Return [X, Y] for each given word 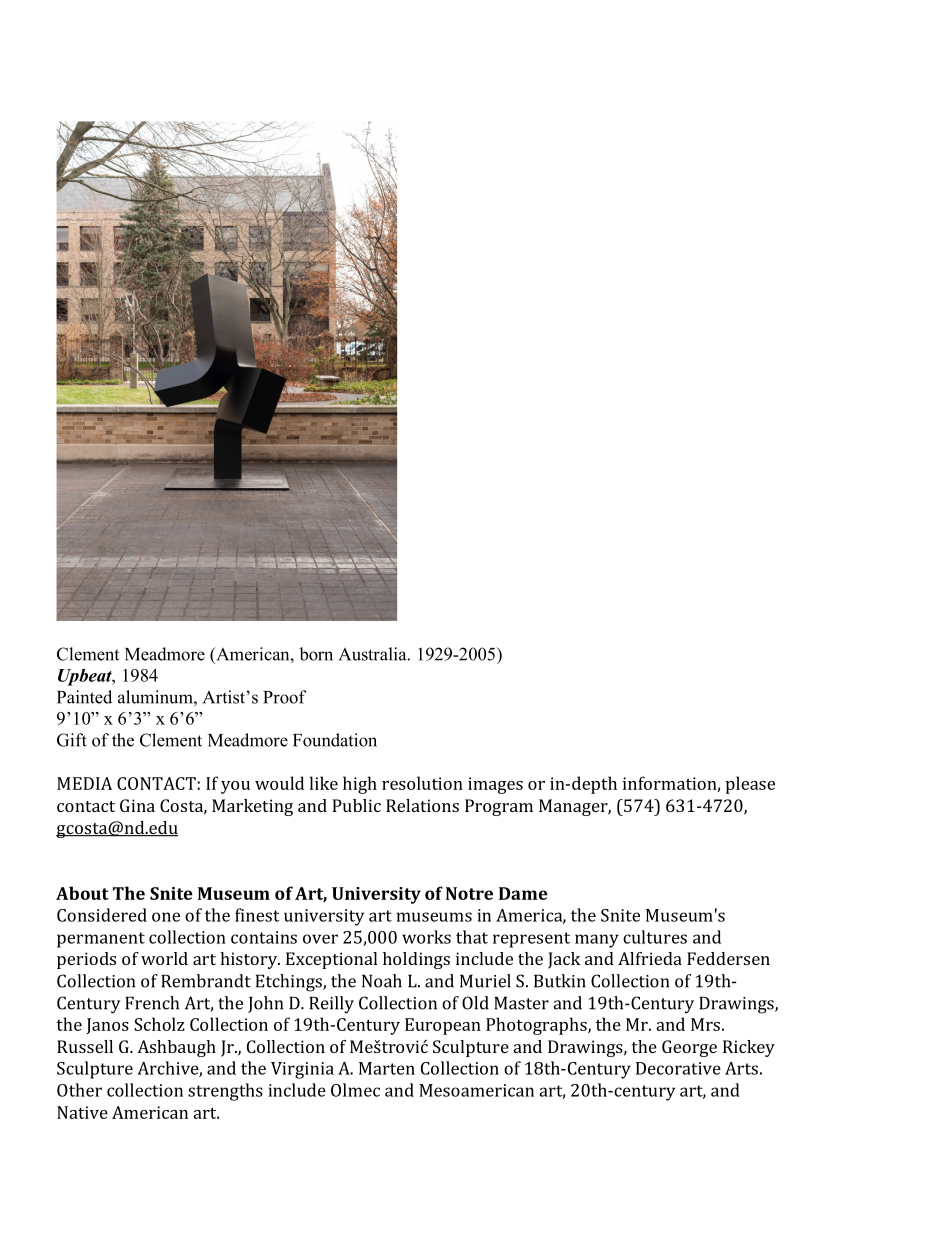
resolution [422, 783]
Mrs [705, 1024]
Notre [469, 893]
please [750, 785]
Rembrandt [206, 981]
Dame [523, 893]
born [316, 654]
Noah [382, 981]
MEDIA [84, 783]
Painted [84, 697]
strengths [225, 1092]
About [82, 893]
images [495, 785]
